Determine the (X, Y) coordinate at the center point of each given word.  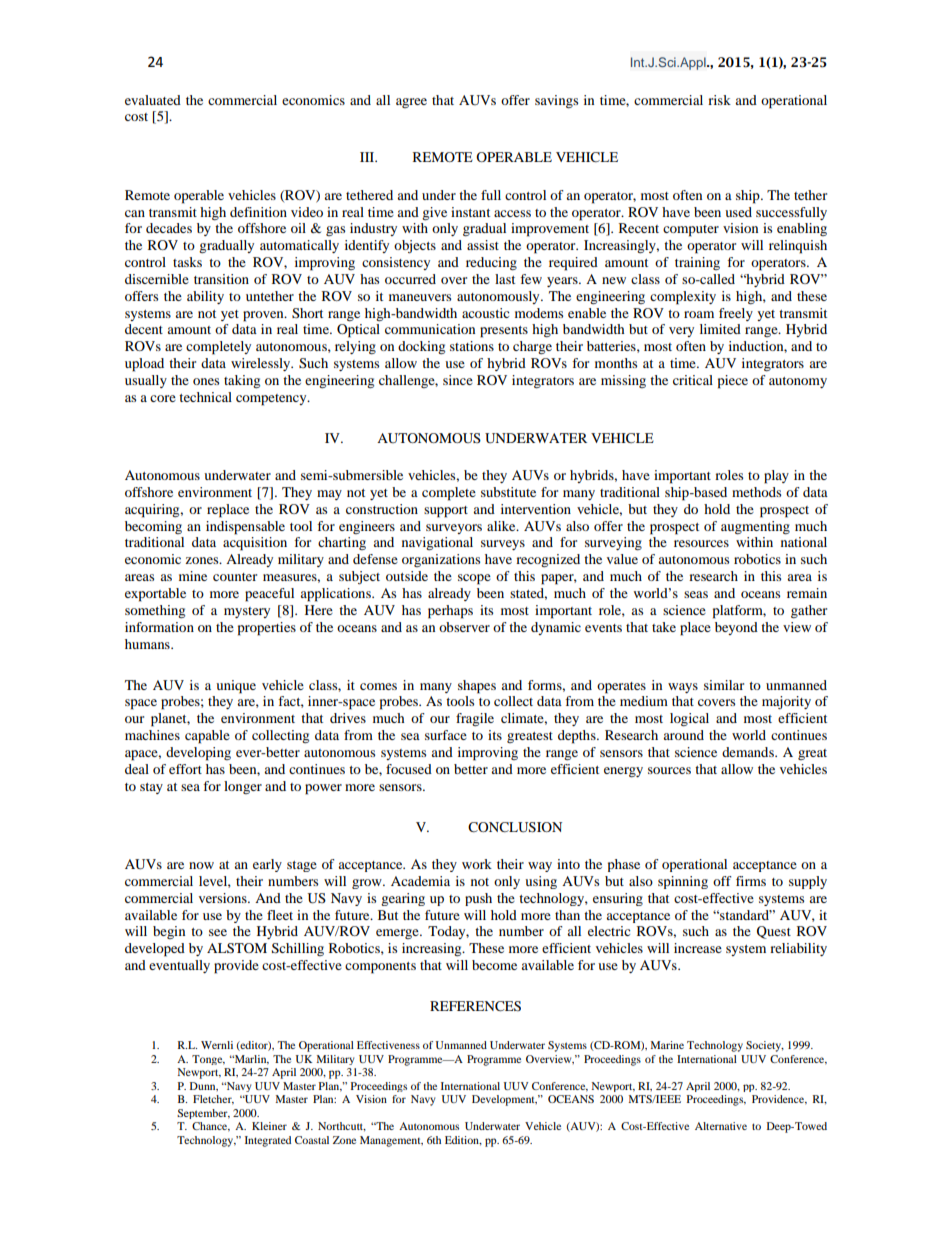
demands (749, 752)
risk (719, 100)
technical (205, 397)
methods (756, 492)
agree (411, 103)
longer (243, 787)
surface (446, 735)
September (203, 1114)
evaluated (153, 100)
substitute (508, 492)
